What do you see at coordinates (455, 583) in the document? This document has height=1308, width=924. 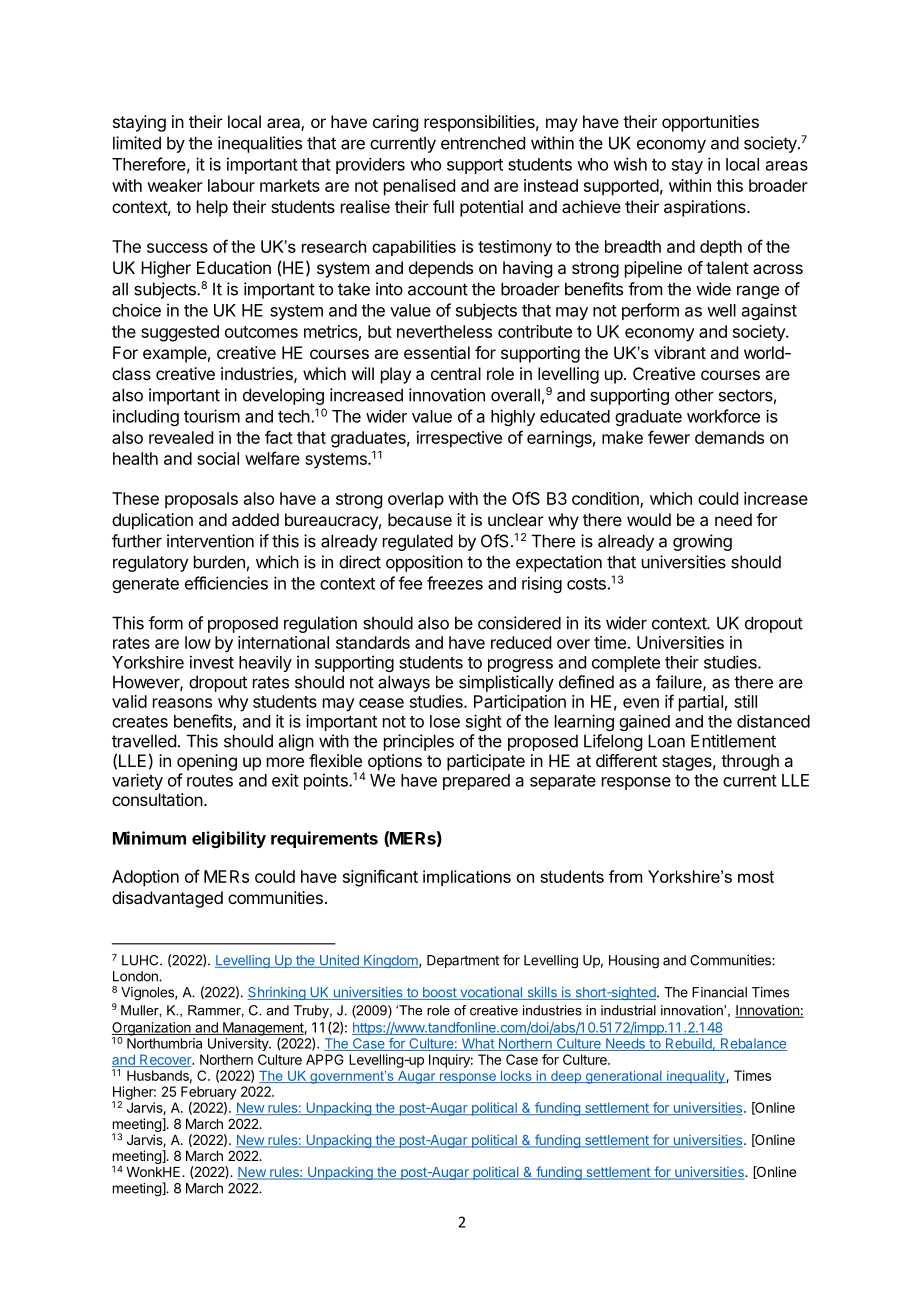 I see `freezes` at bounding box center [455, 583].
